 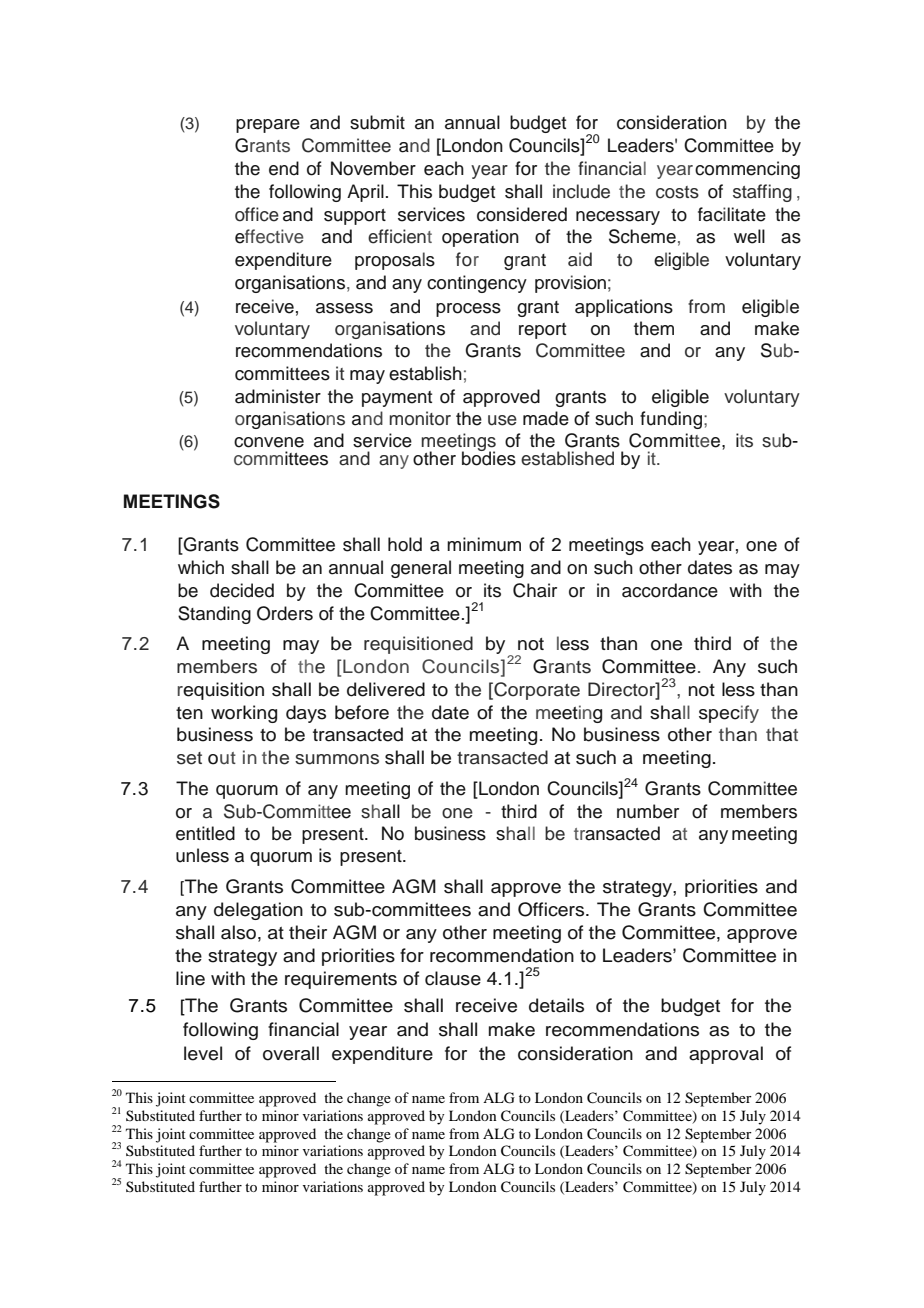 What do you see at coordinates (386, 689) in the screenshot?
I see `delivered` at bounding box center [386, 689].
